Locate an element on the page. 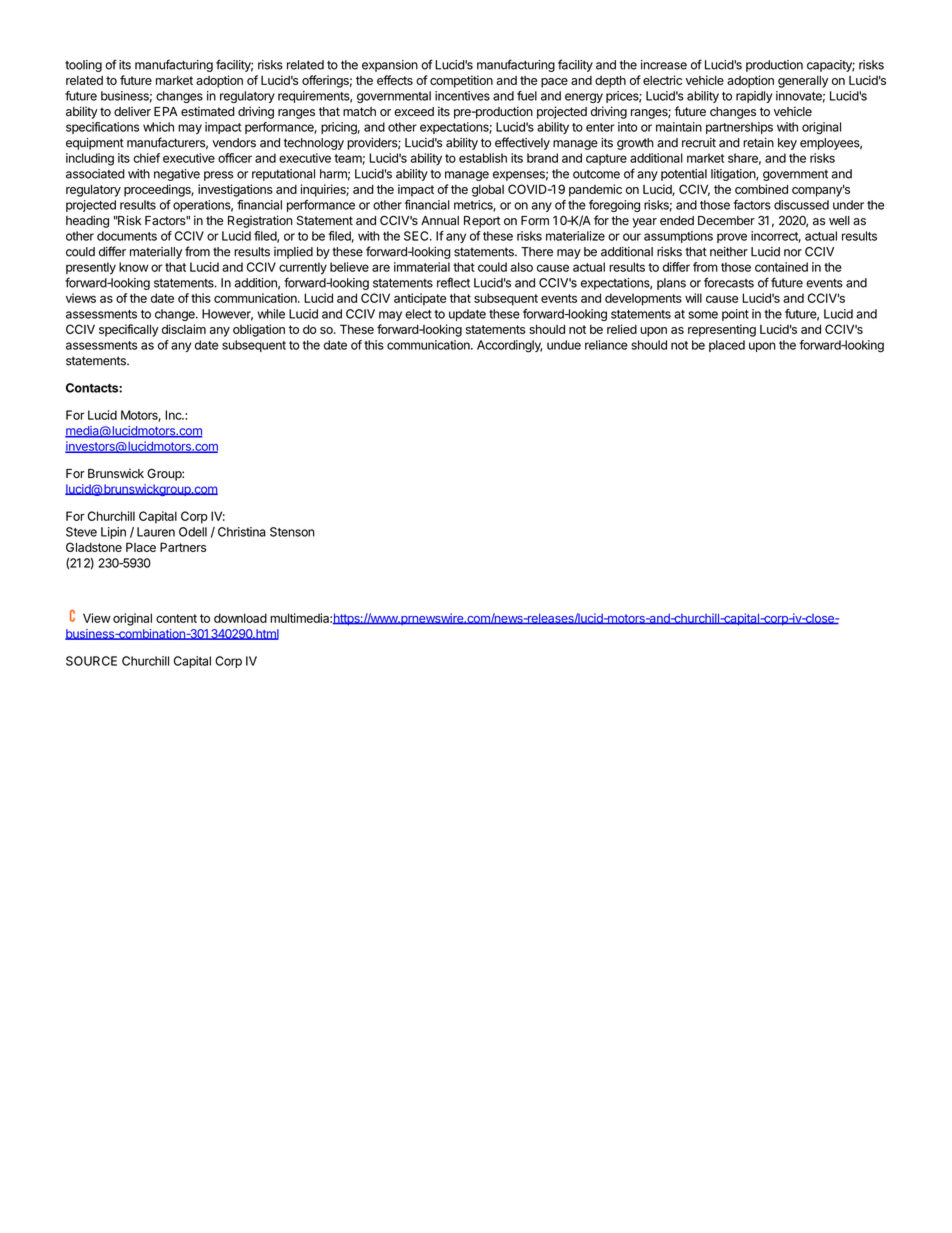 The image size is (952, 1233). competition is located at coordinates (461, 81).
